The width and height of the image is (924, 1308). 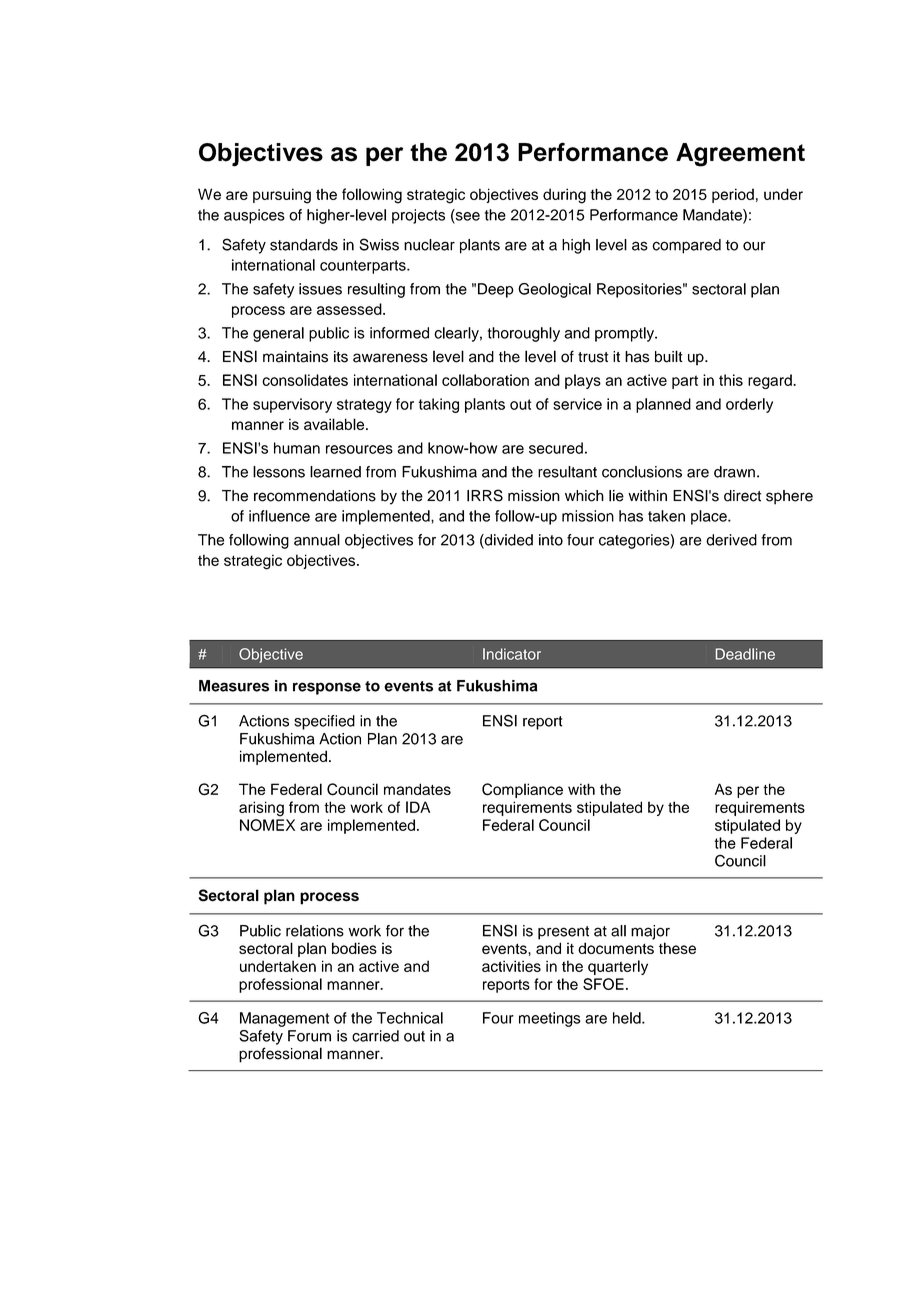 What do you see at coordinates (564, 196) in the image?
I see `during` at bounding box center [564, 196].
